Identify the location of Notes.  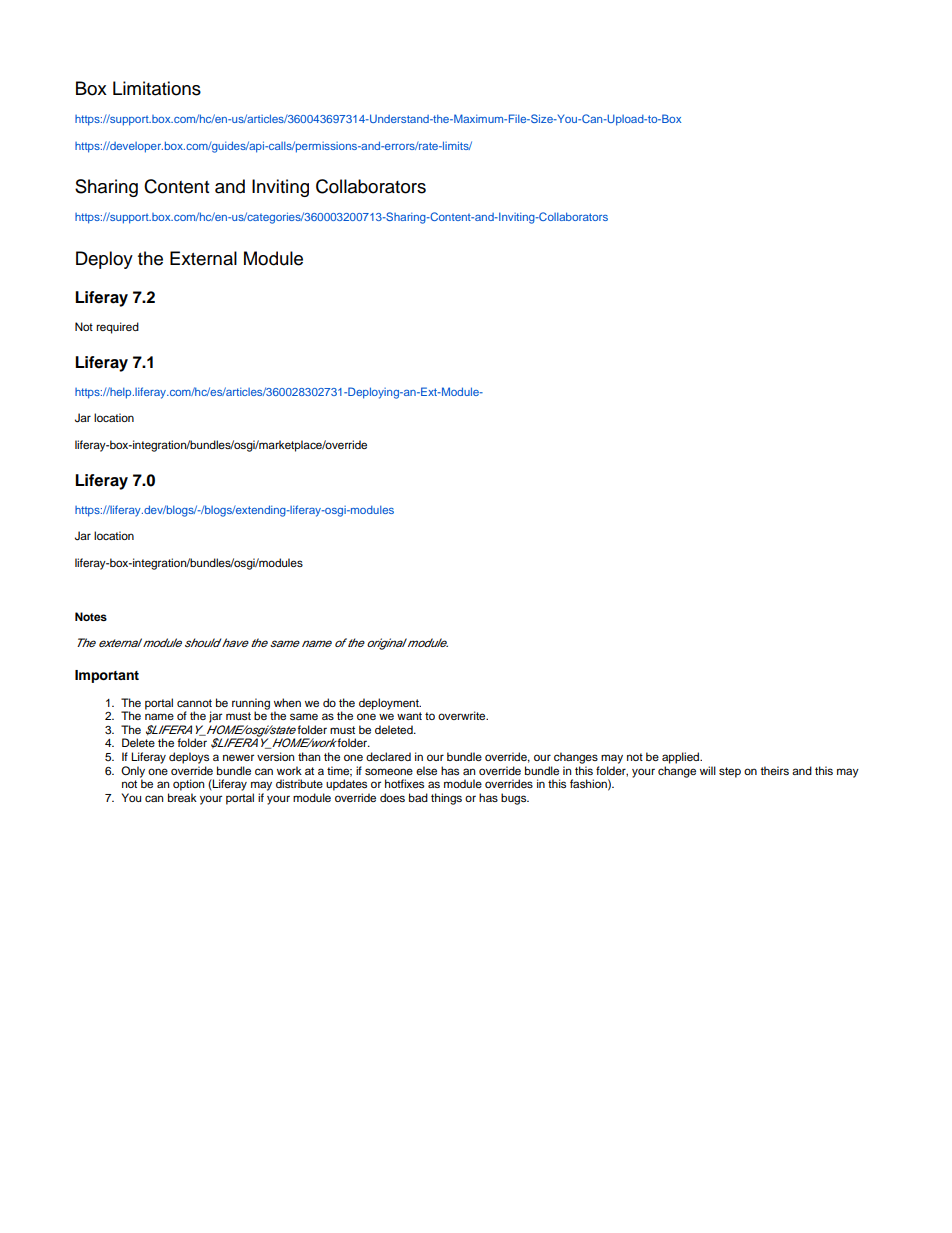
(91, 616).
